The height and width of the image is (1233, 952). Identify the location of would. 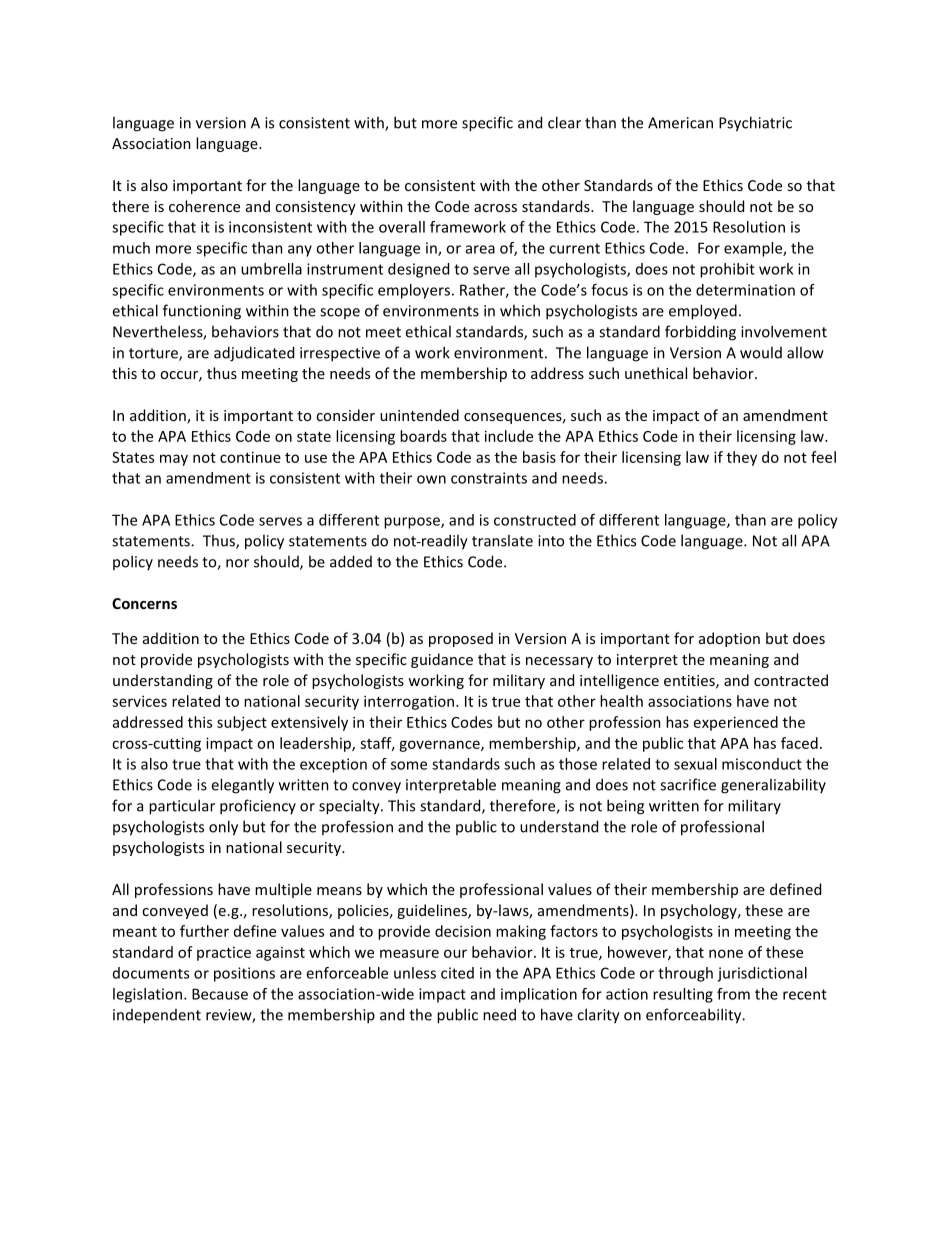
(761, 352).
